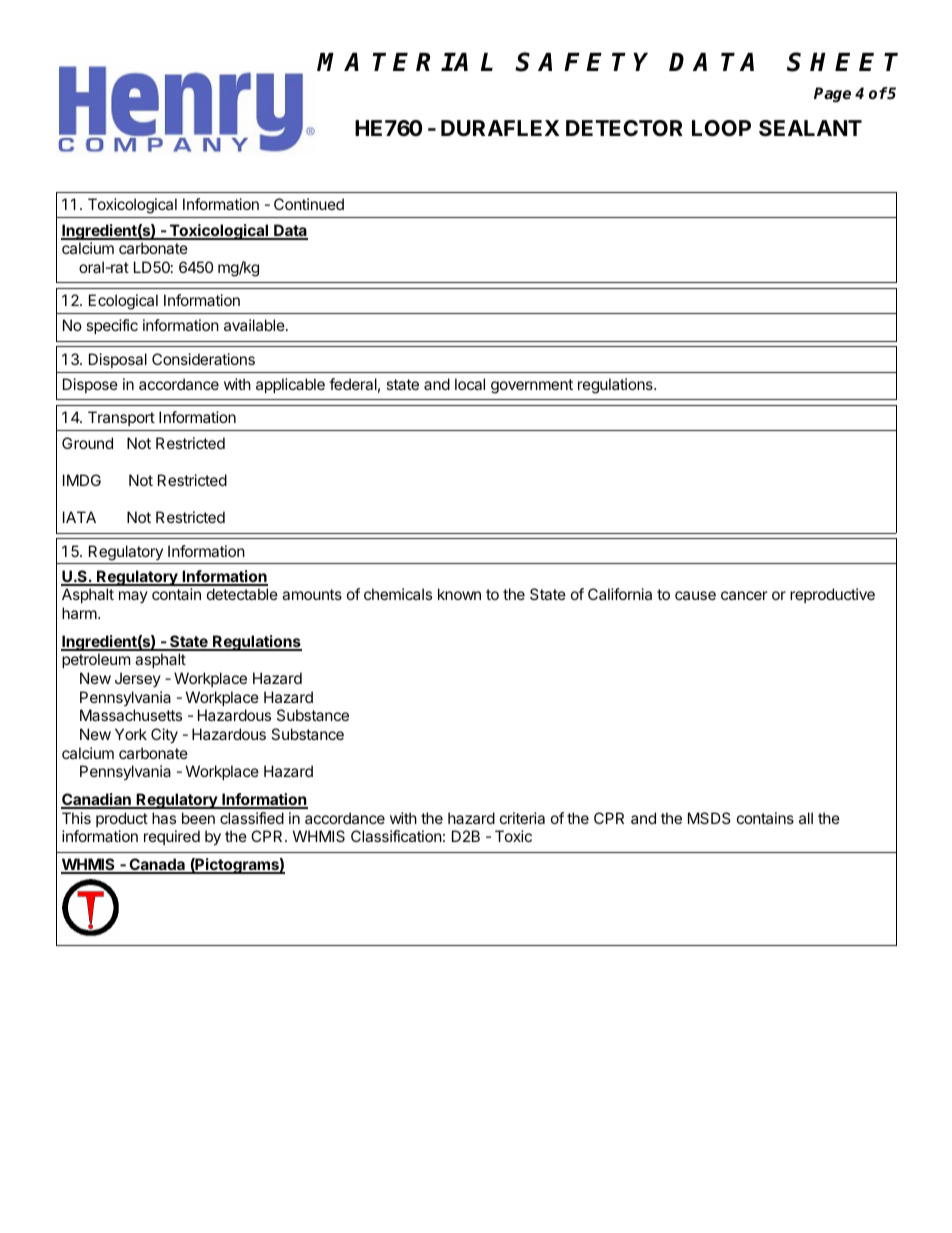 This screenshot has width=952, height=1233. I want to click on local, so click(470, 384).
